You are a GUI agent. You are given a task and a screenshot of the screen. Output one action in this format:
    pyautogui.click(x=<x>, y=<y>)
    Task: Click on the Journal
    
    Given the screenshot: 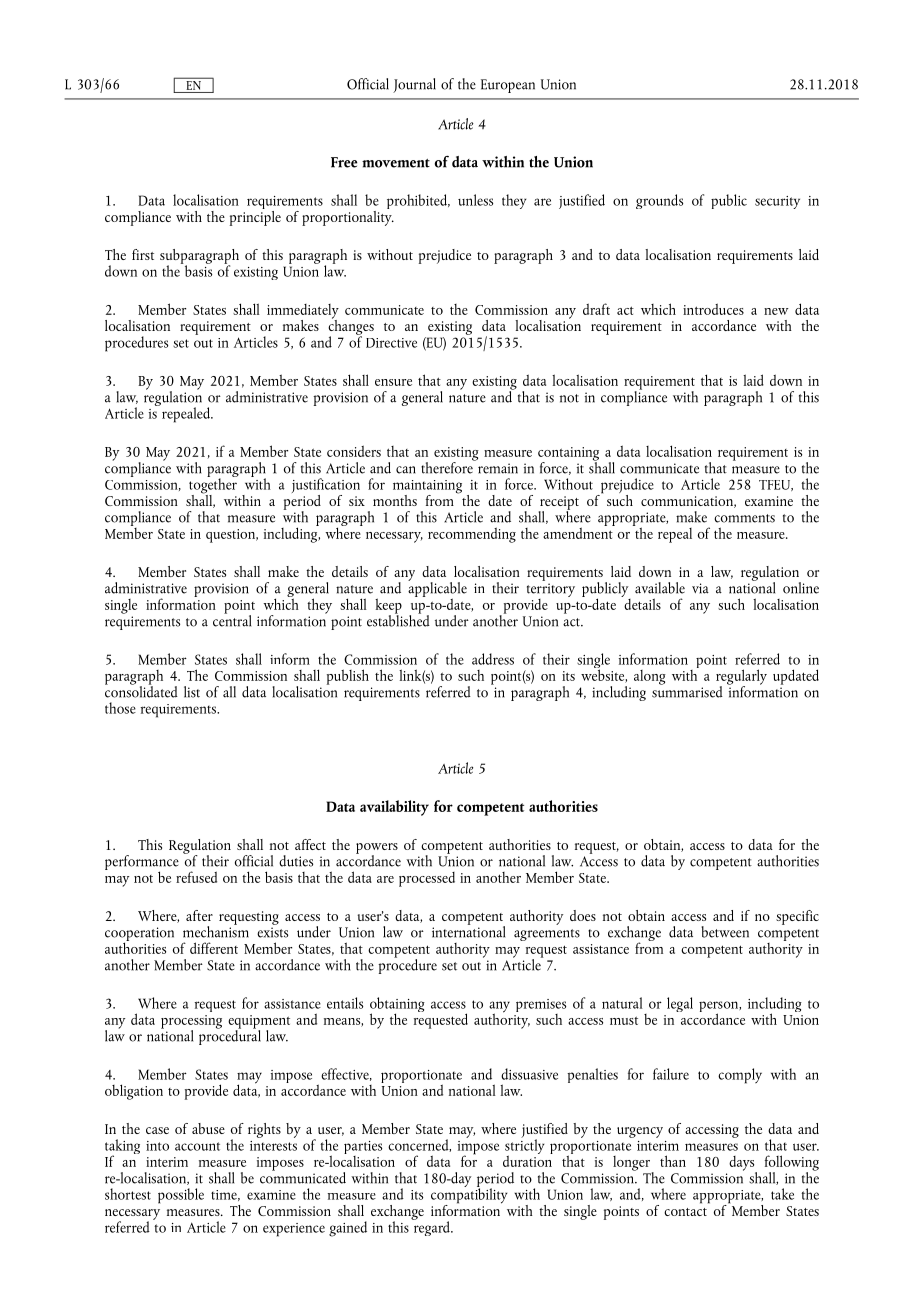 What is the action you would take?
    pyautogui.click(x=414, y=85)
